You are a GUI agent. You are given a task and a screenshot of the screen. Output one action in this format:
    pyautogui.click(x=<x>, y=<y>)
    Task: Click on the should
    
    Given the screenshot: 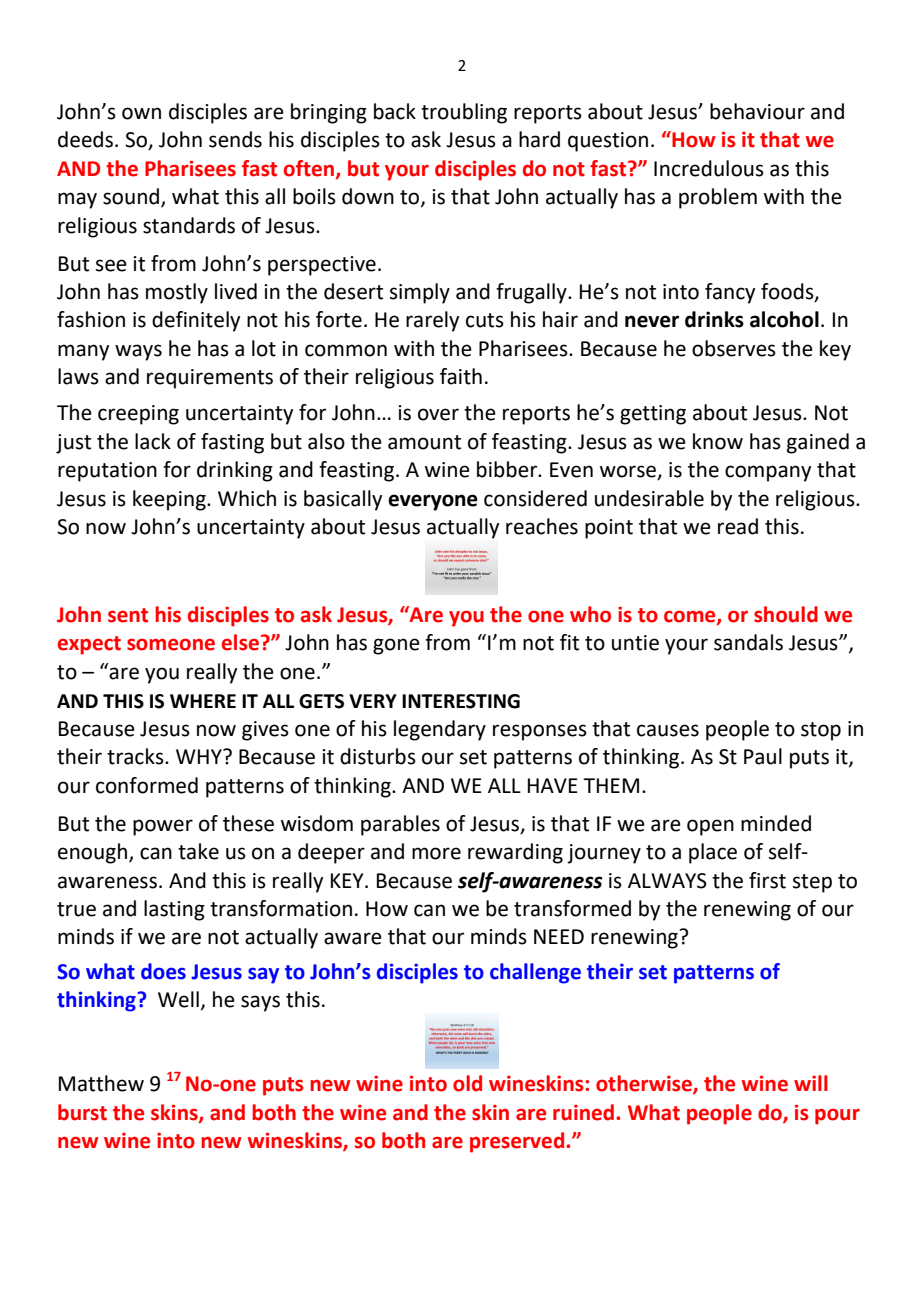 What is the action you would take?
    pyautogui.click(x=786, y=614)
